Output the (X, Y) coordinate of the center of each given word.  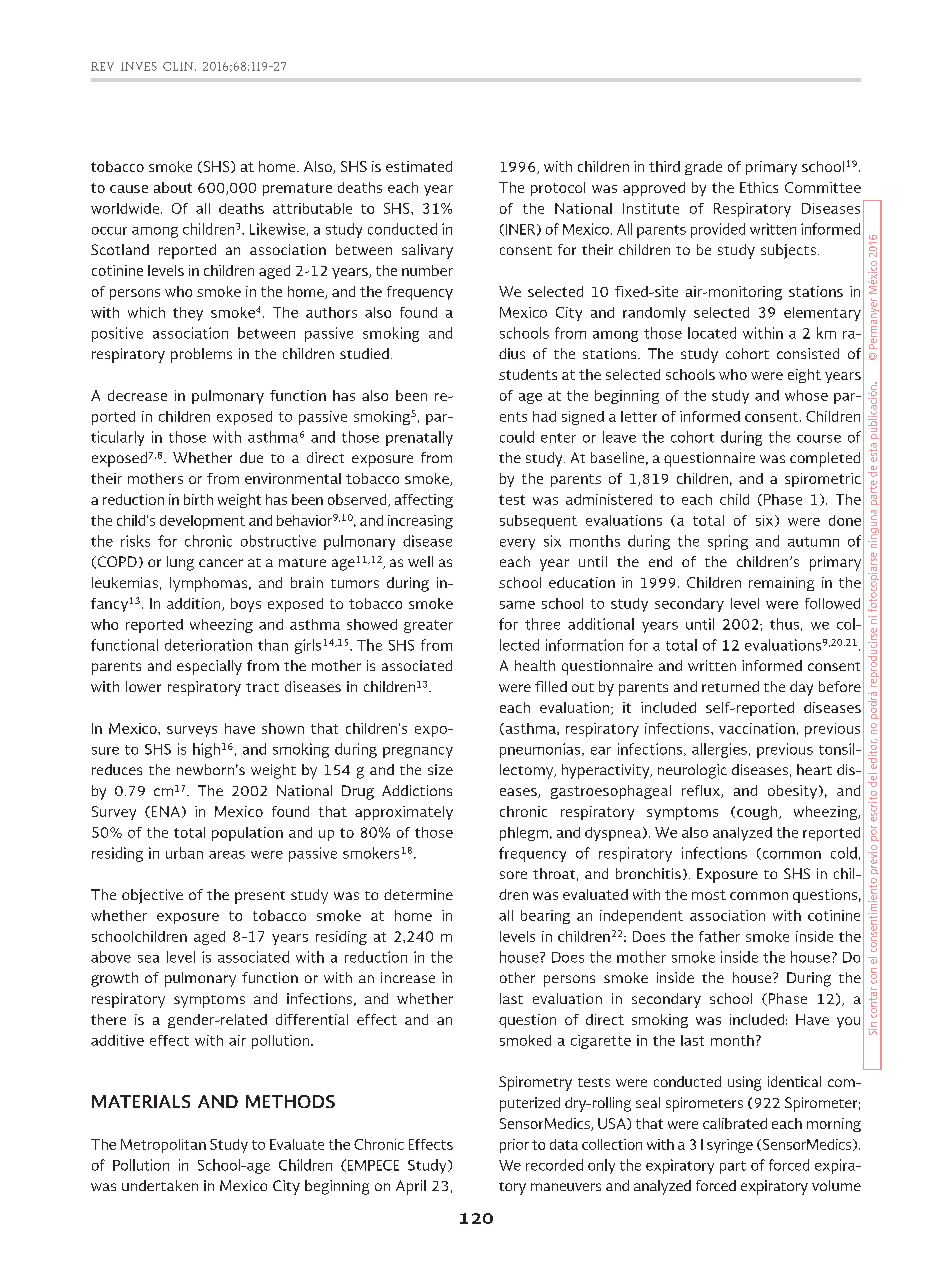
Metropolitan (163, 1146)
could (517, 437)
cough (758, 813)
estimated (419, 166)
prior (514, 1146)
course (819, 439)
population (247, 834)
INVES (139, 66)
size (440, 769)
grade (703, 168)
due (251, 457)
